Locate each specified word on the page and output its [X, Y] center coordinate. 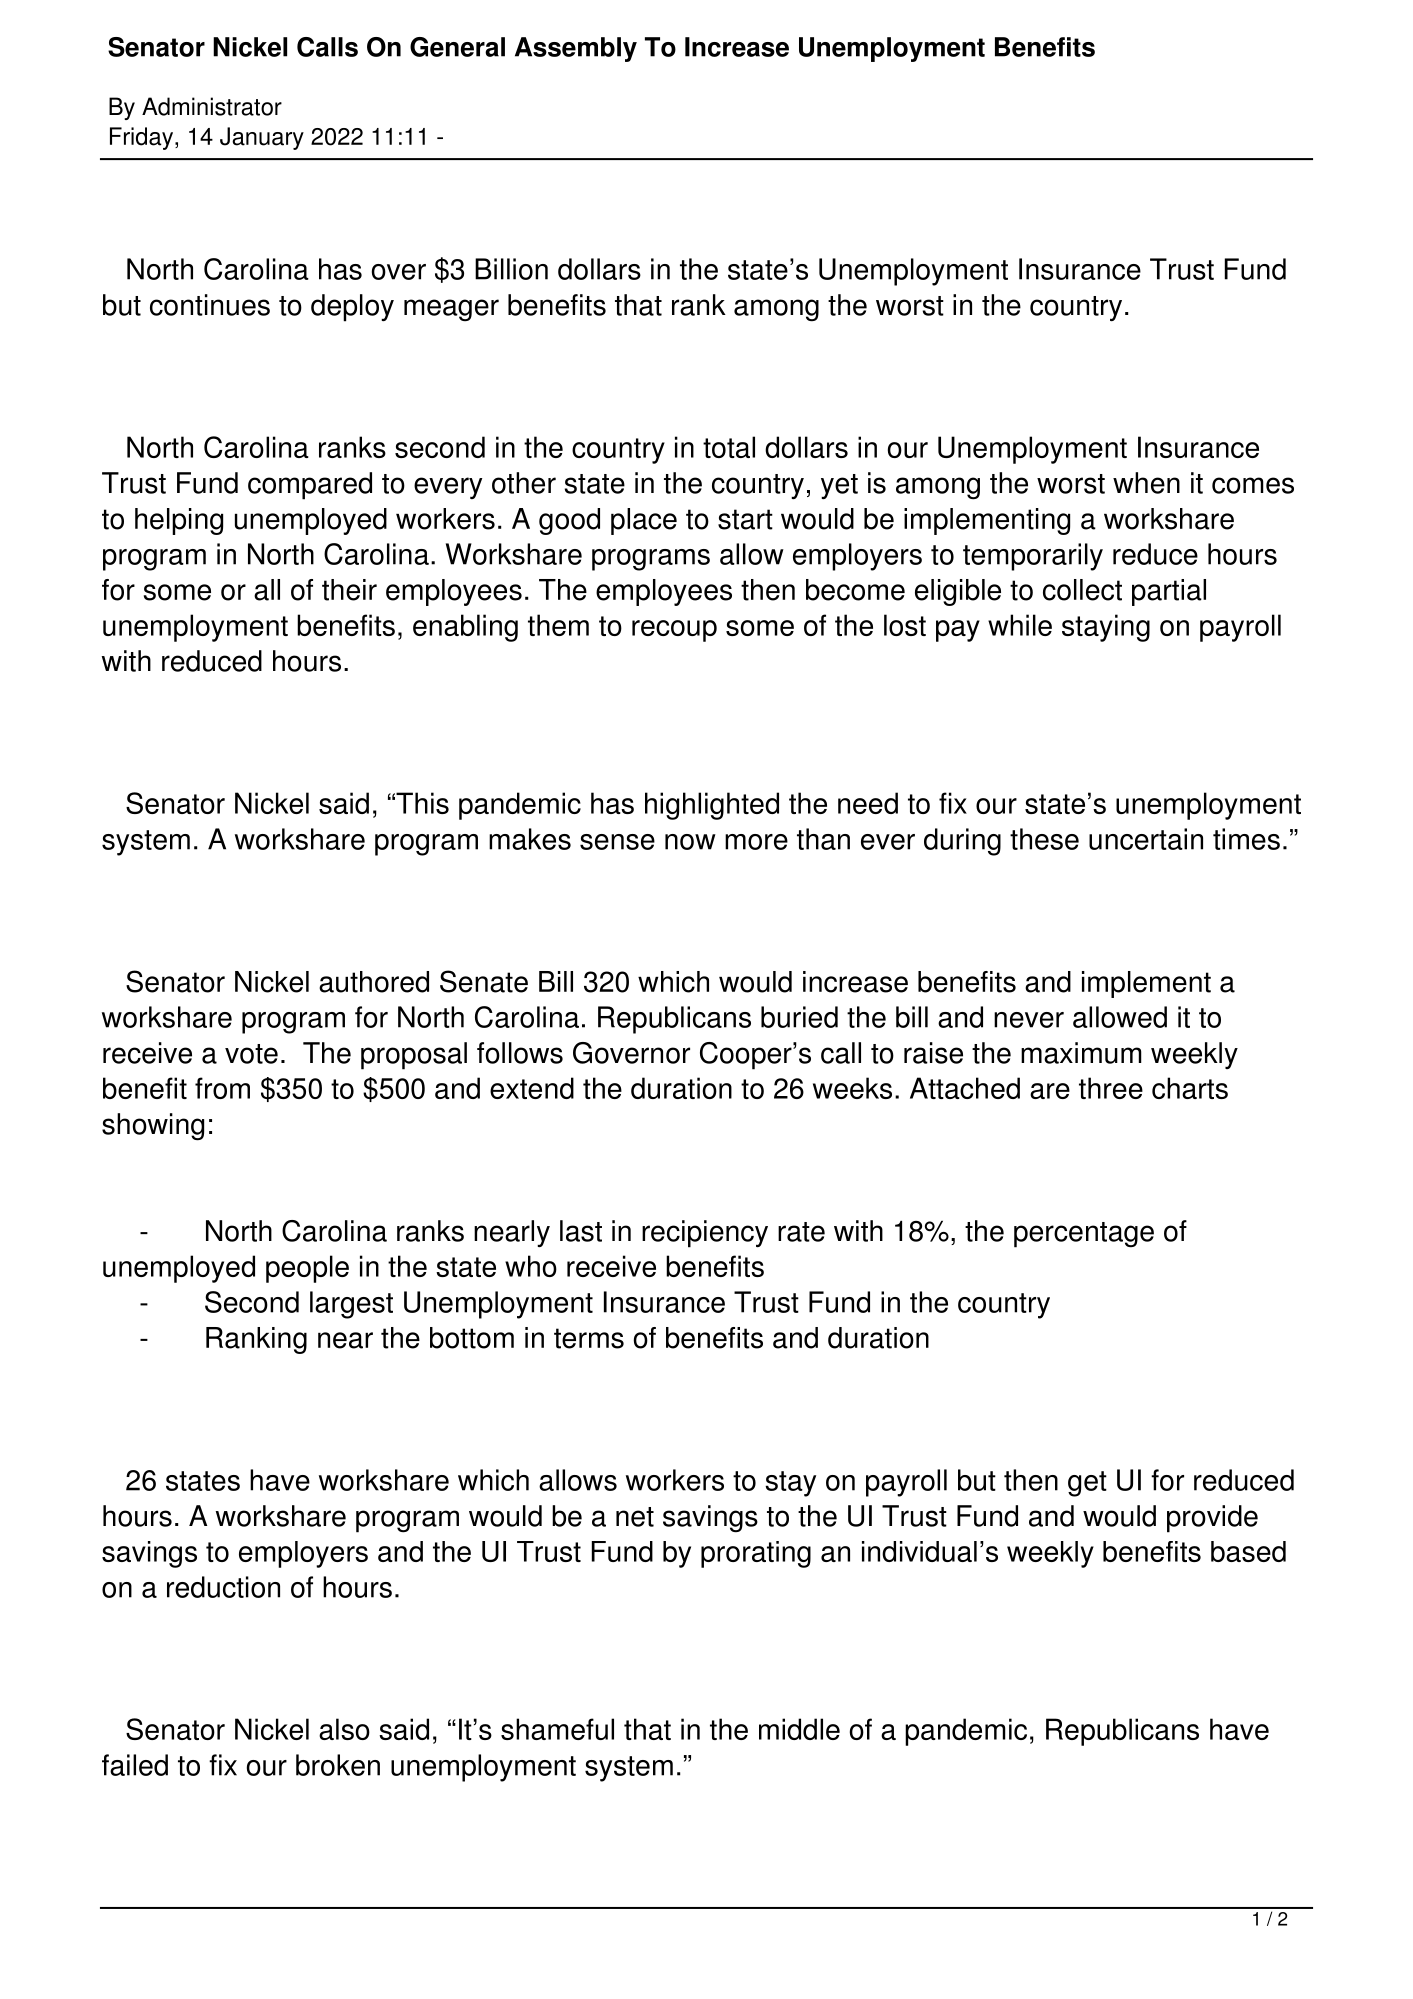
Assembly [576, 49]
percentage [1084, 1235]
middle [799, 1729]
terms [589, 1338]
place [644, 521]
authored [374, 982]
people [307, 1269]
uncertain [1146, 839]
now [690, 842]
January [262, 138]
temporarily [1033, 557]
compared [310, 486]
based [1248, 1551]
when [1146, 483]
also [344, 1729]
